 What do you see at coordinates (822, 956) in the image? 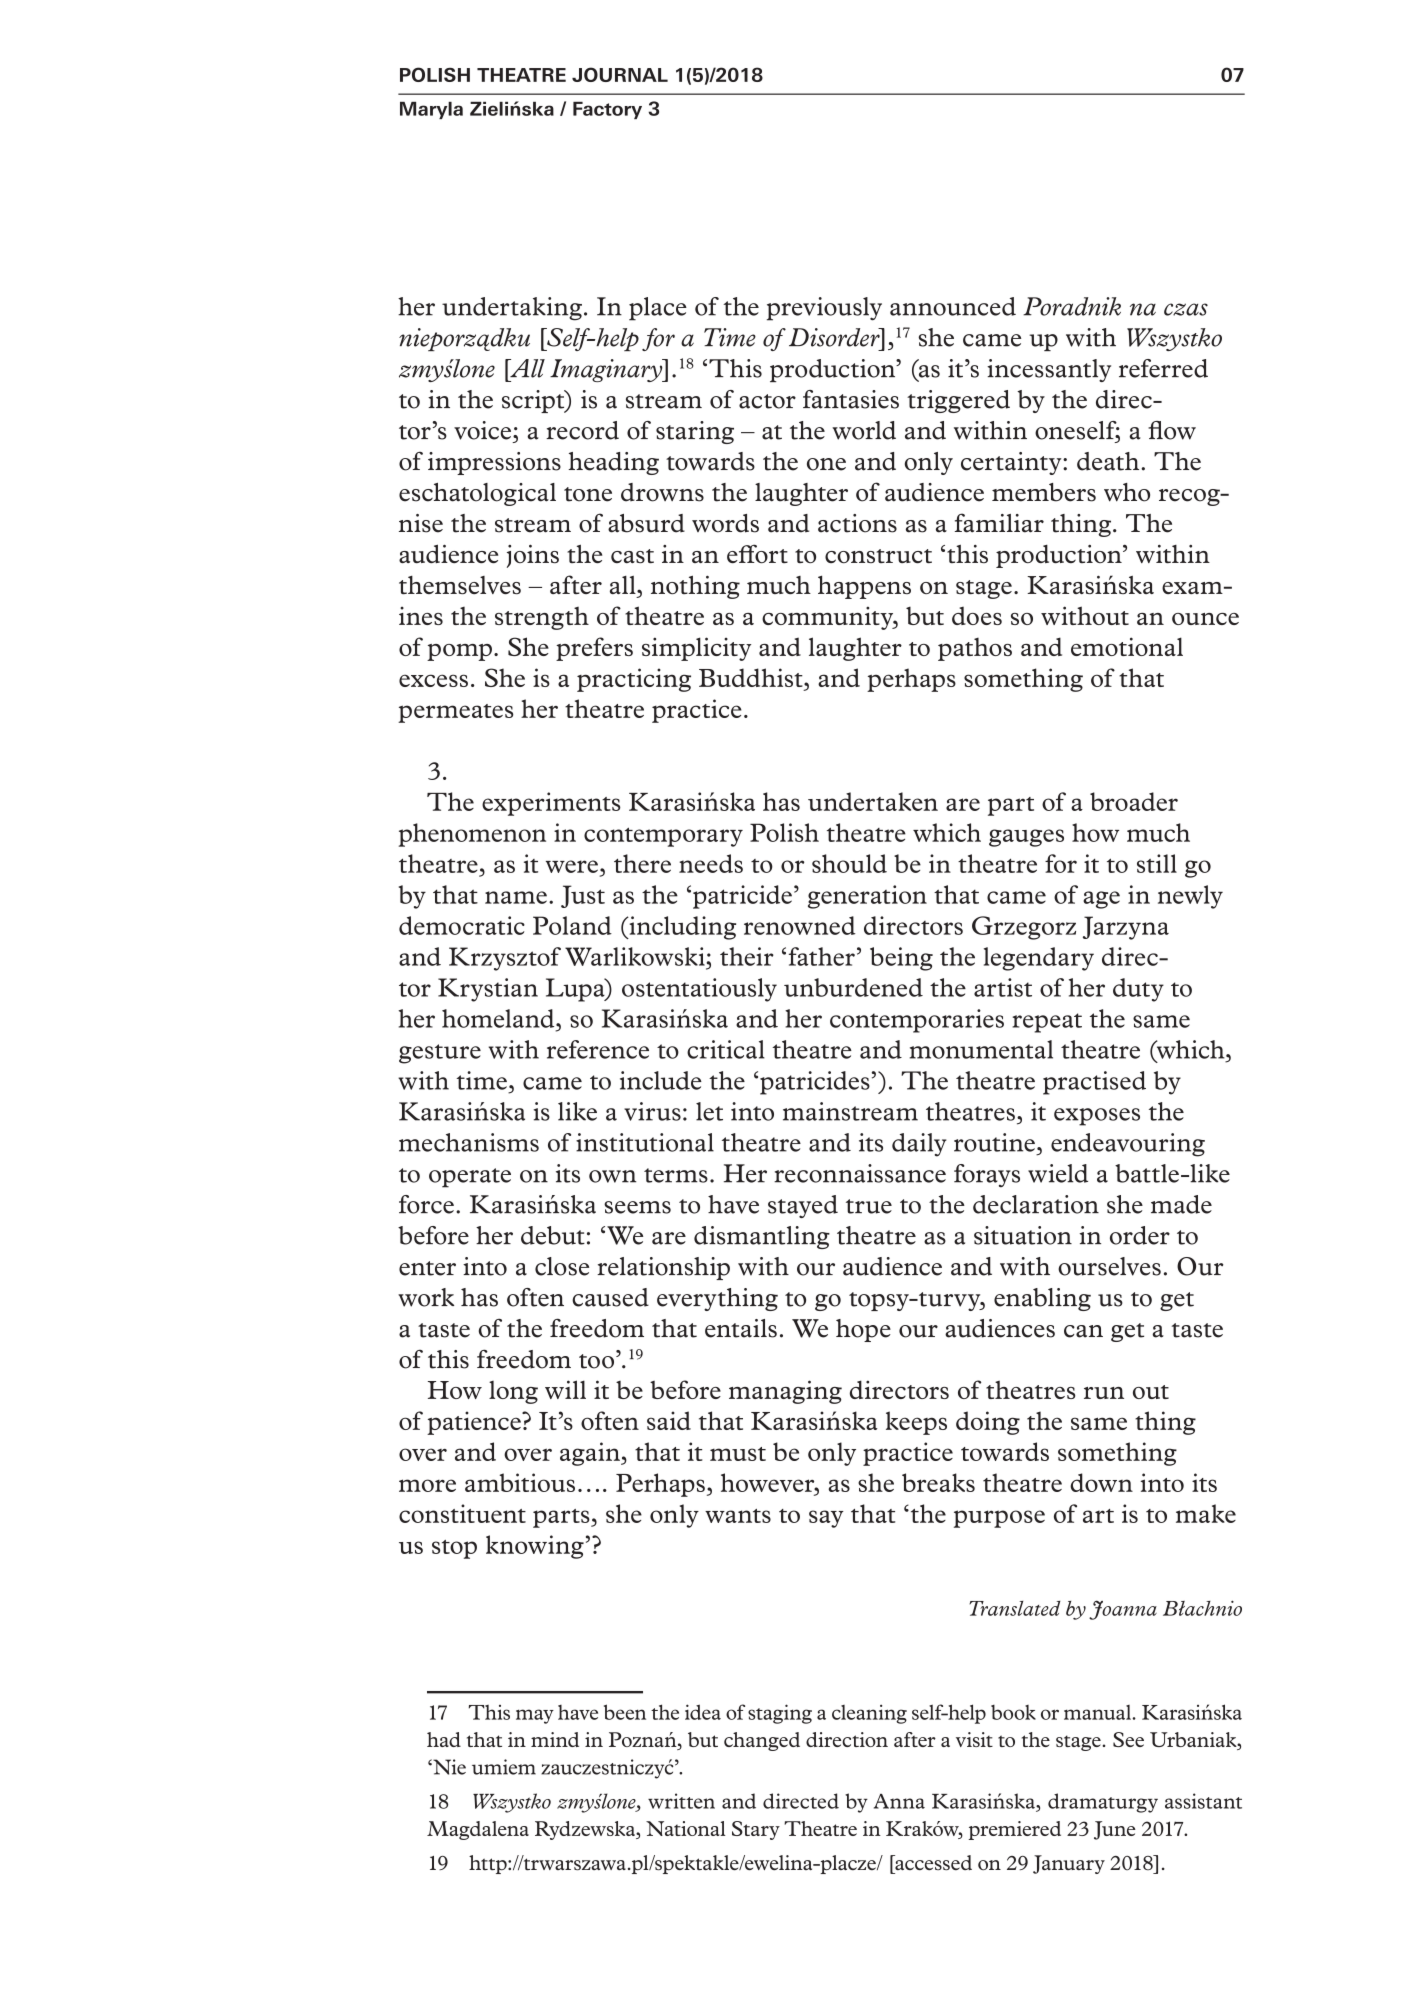
I see `father` at bounding box center [822, 956].
